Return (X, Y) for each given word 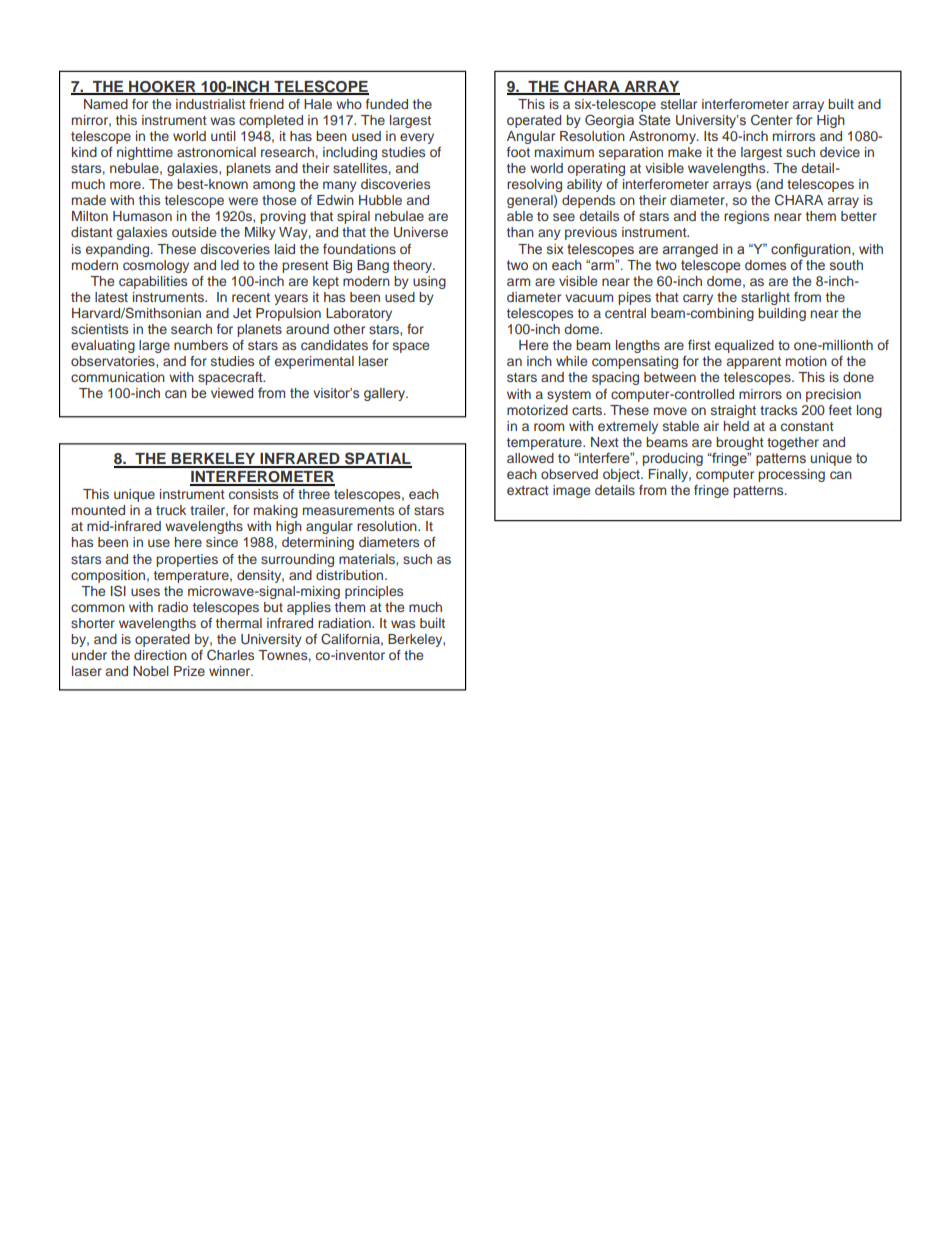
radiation (345, 623)
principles (374, 592)
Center (772, 119)
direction (160, 655)
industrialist (211, 104)
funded (387, 104)
